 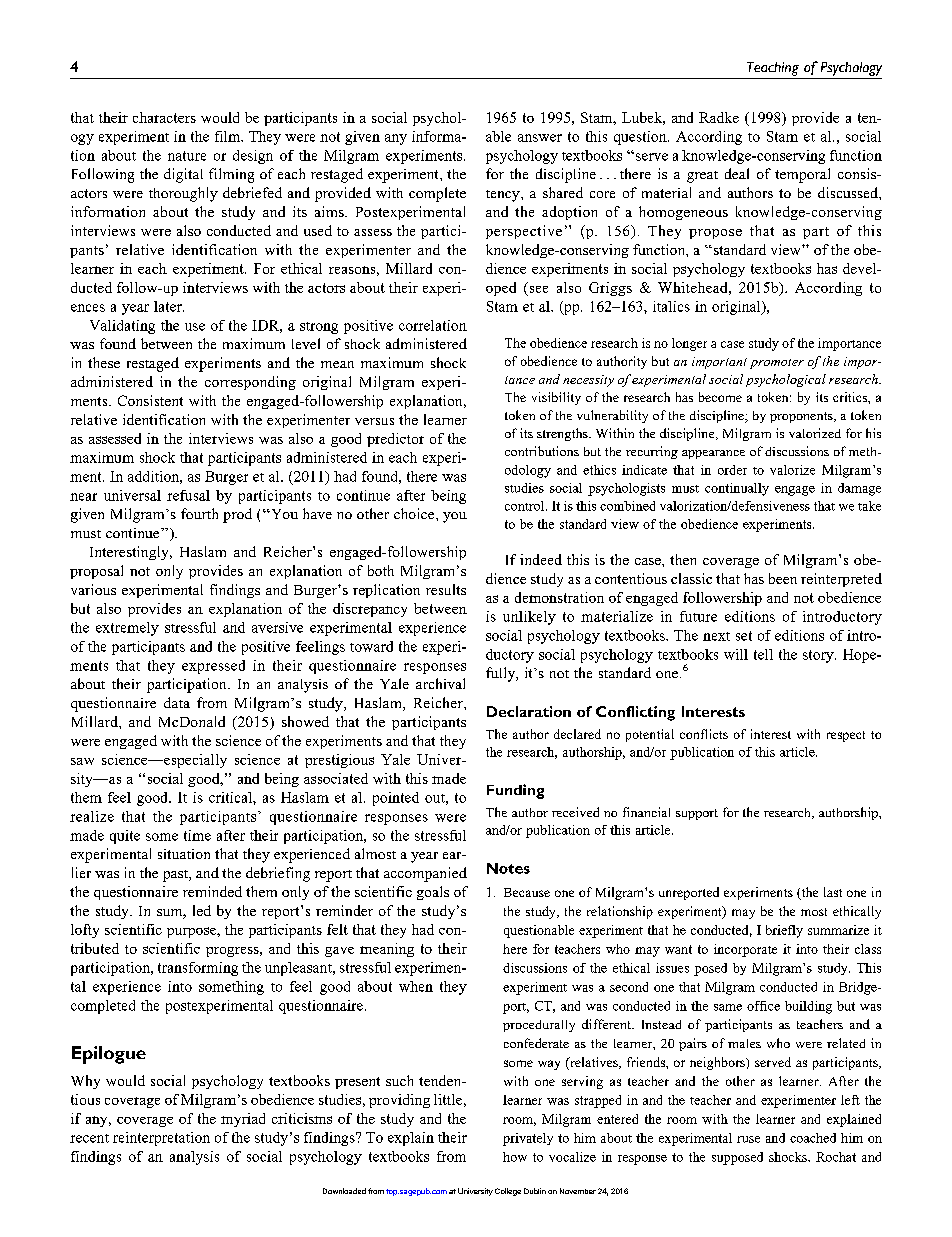 What do you see at coordinates (416, 986) in the screenshot?
I see `when` at bounding box center [416, 986].
